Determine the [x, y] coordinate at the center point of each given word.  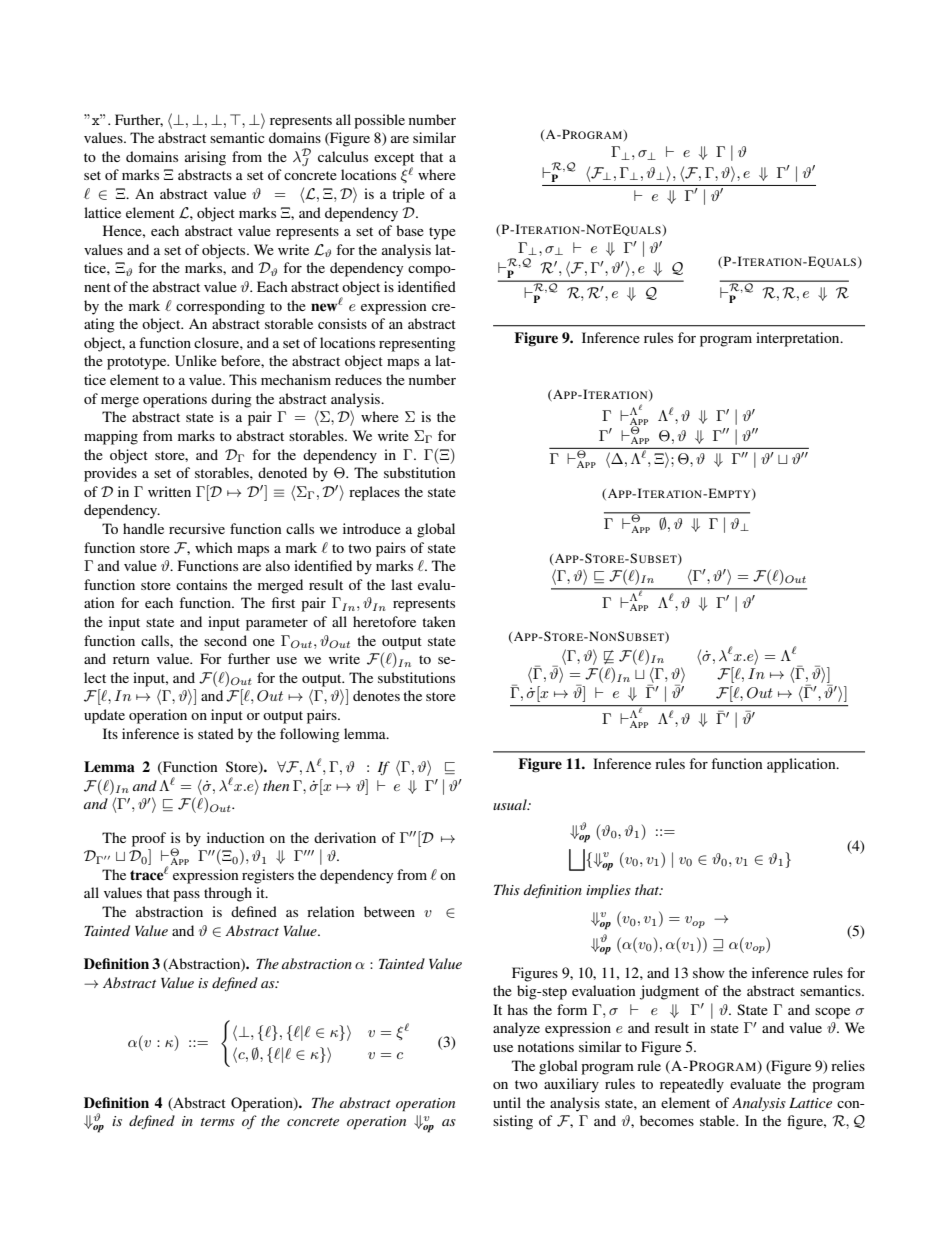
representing [417, 344]
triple [408, 195]
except [394, 160]
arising [205, 158]
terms [218, 1122]
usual [511, 804]
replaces [374, 493]
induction [236, 837]
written [169, 491]
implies [608, 891]
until [507, 1102]
